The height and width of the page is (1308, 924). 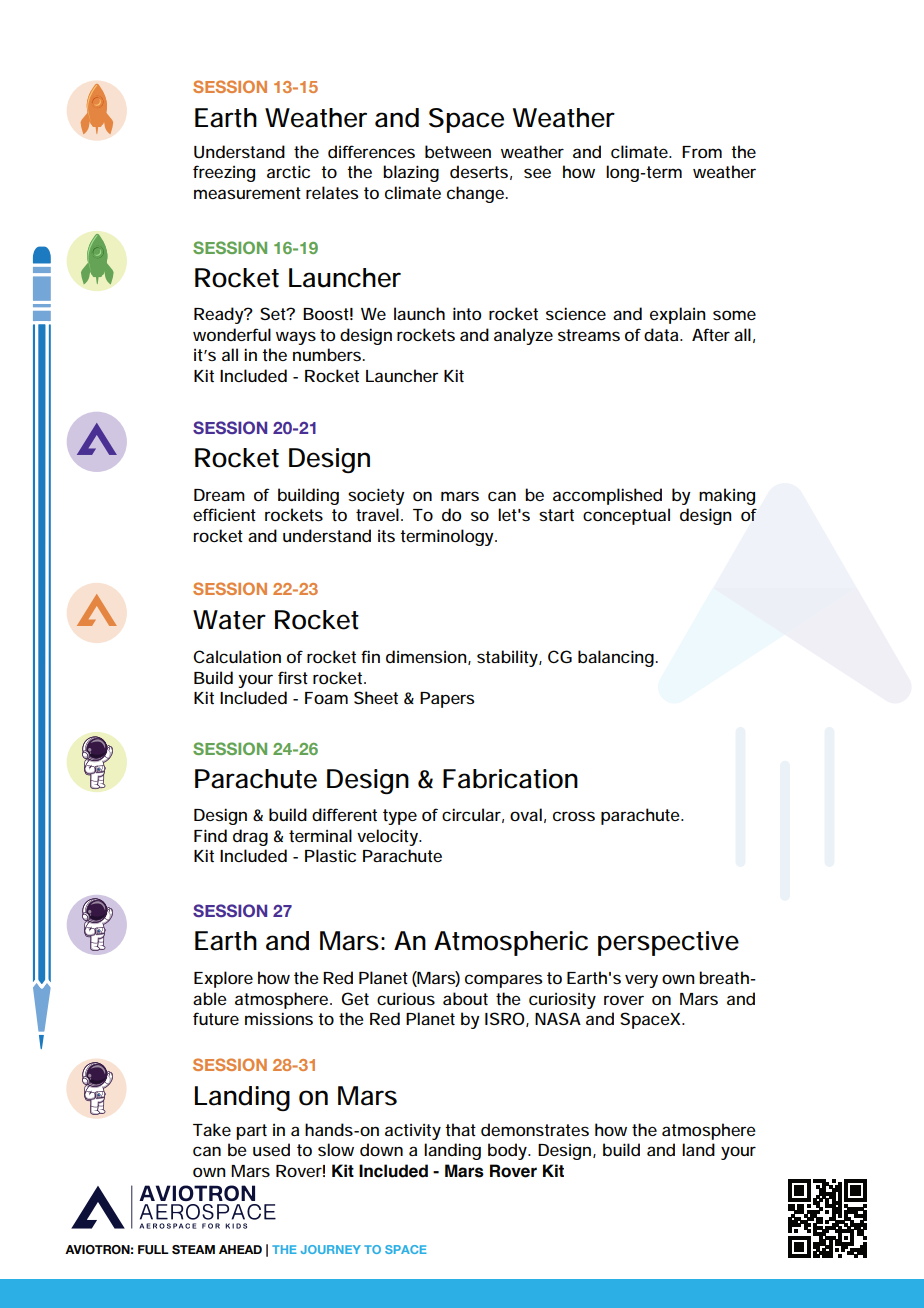 I want to click on balancing, so click(x=617, y=658).
